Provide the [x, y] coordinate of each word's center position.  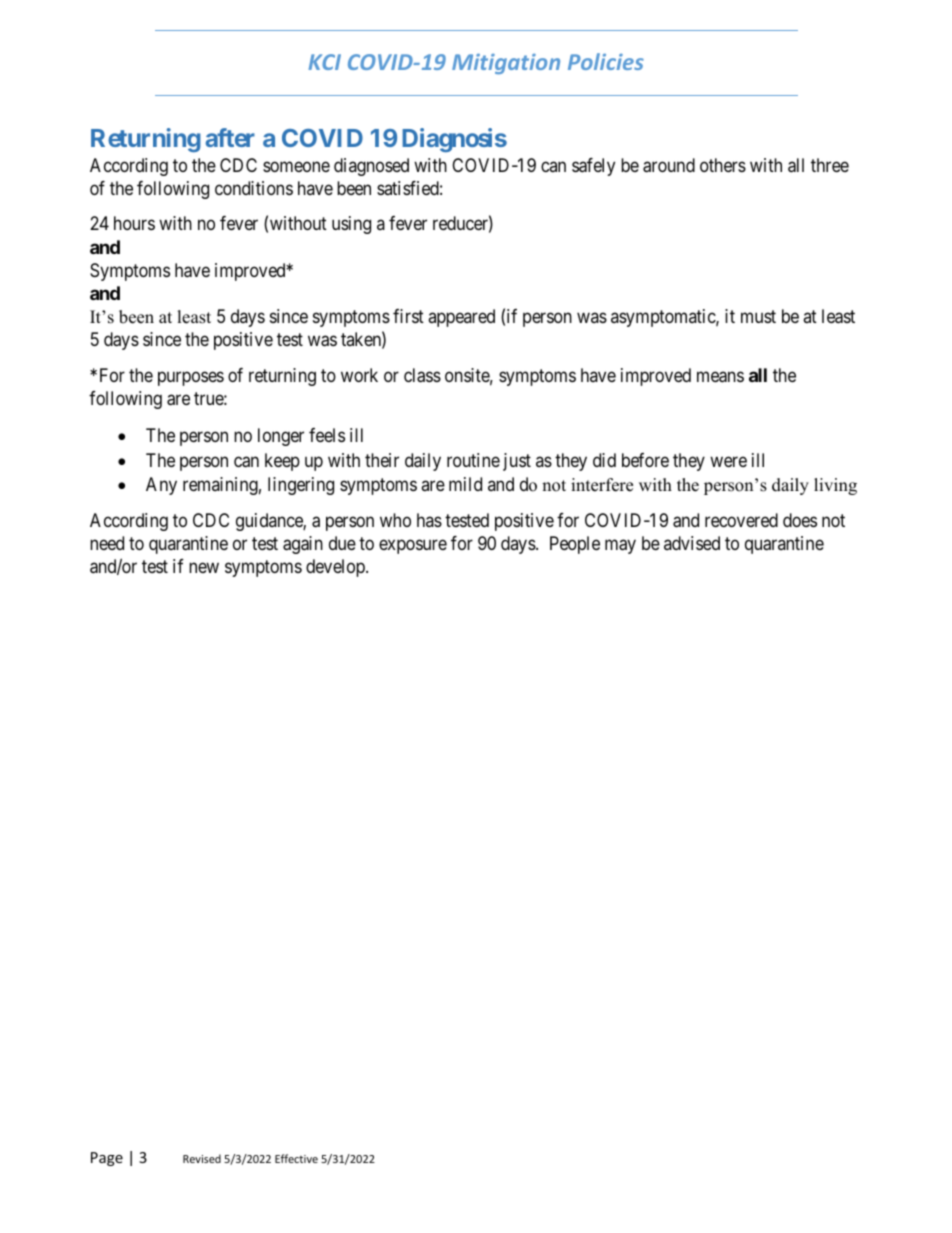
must [758, 316]
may [620, 547]
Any [161, 486]
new [204, 568]
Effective [296, 1158]
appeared [461, 318]
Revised [202, 1158]
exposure [413, 547]
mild [465, 484]
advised [692, 543]
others [723, 165]
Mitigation [506, 64]
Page [107, 1159]
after [230, 137]
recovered [741, 520]
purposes [191, 378]
